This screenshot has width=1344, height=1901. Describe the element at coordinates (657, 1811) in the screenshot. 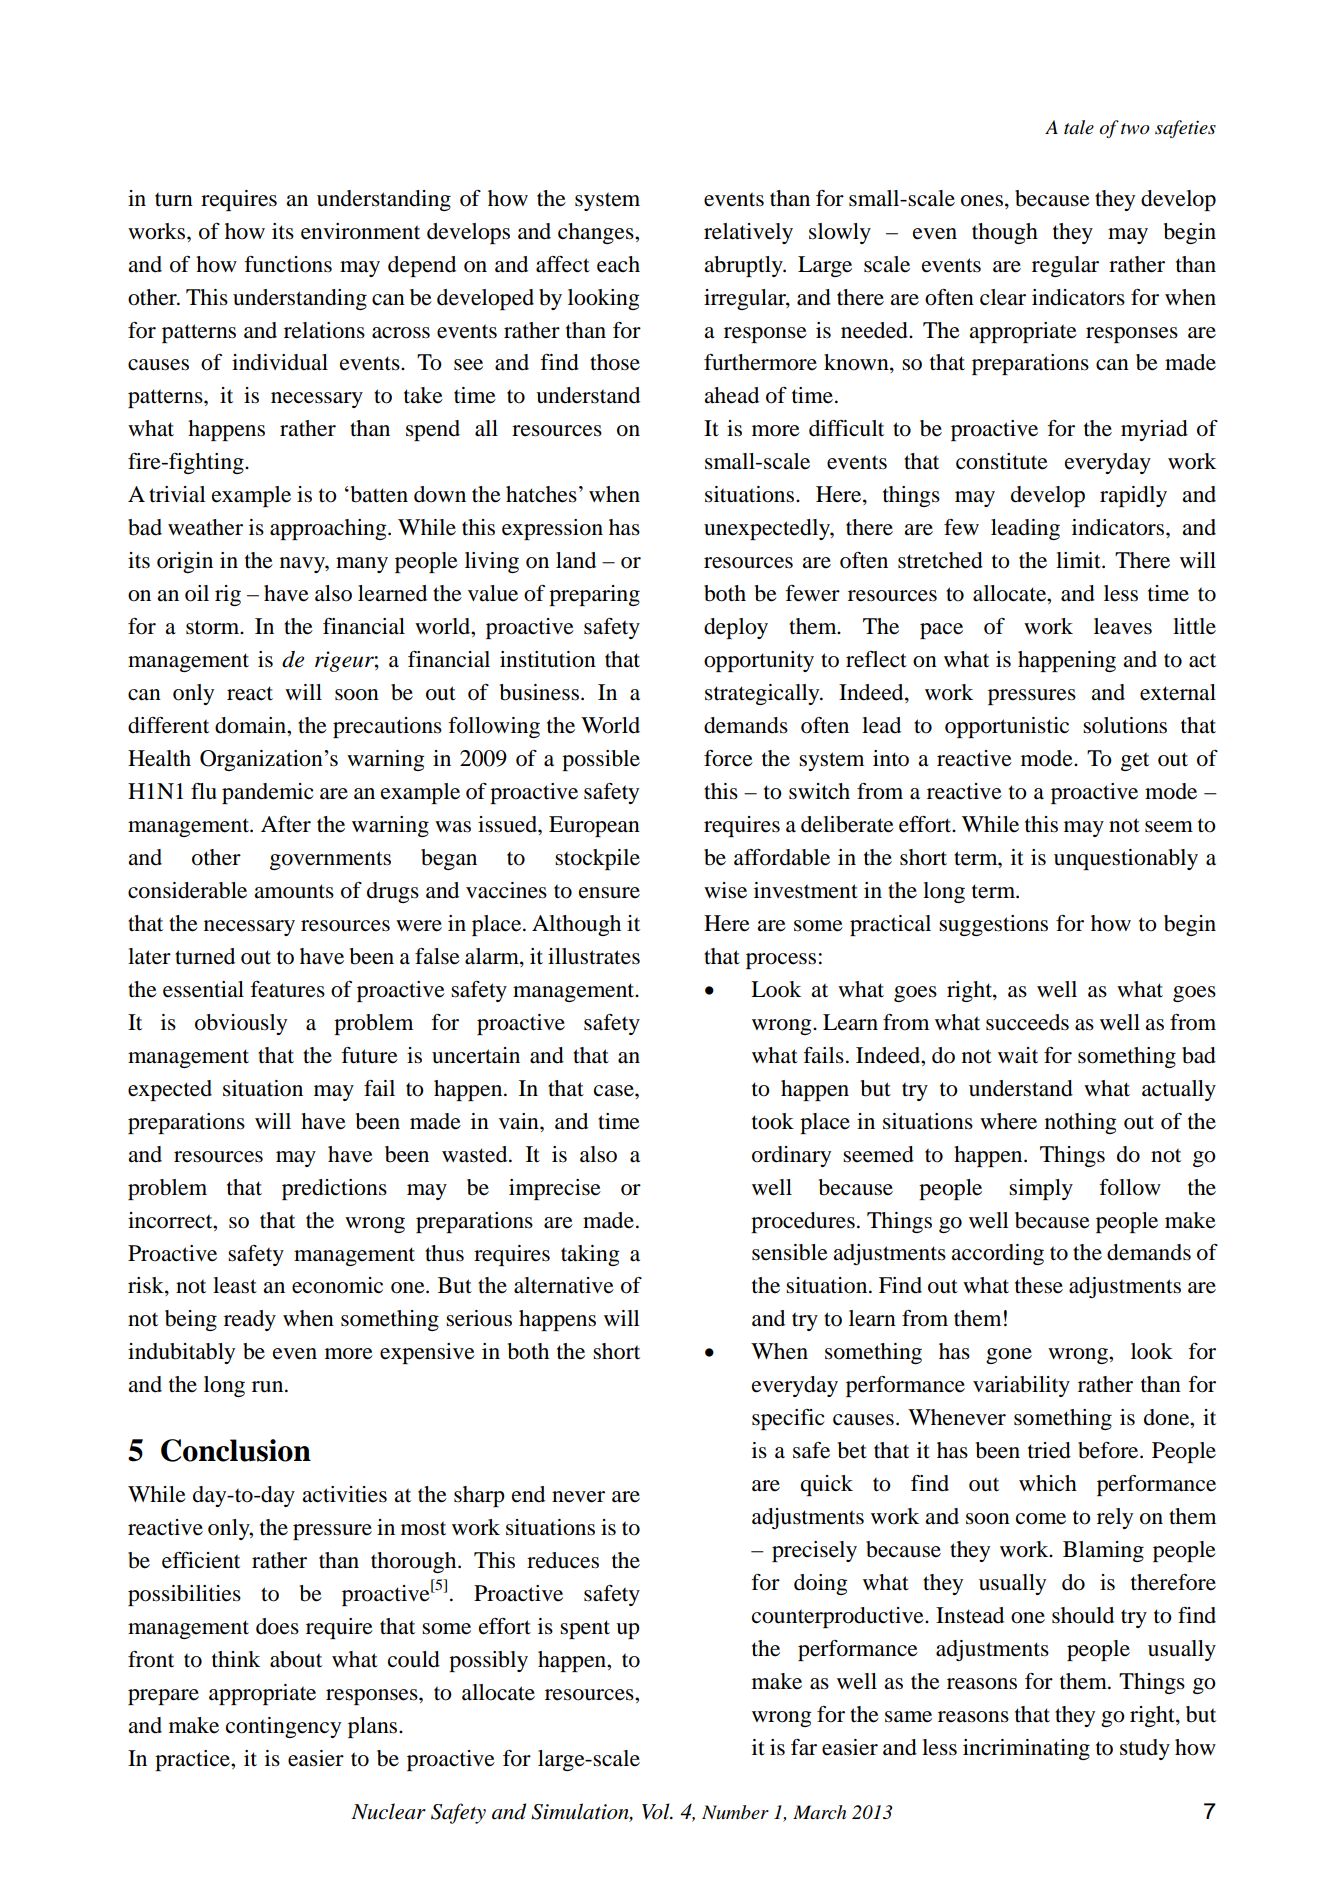

I see `Vol` at that location.
